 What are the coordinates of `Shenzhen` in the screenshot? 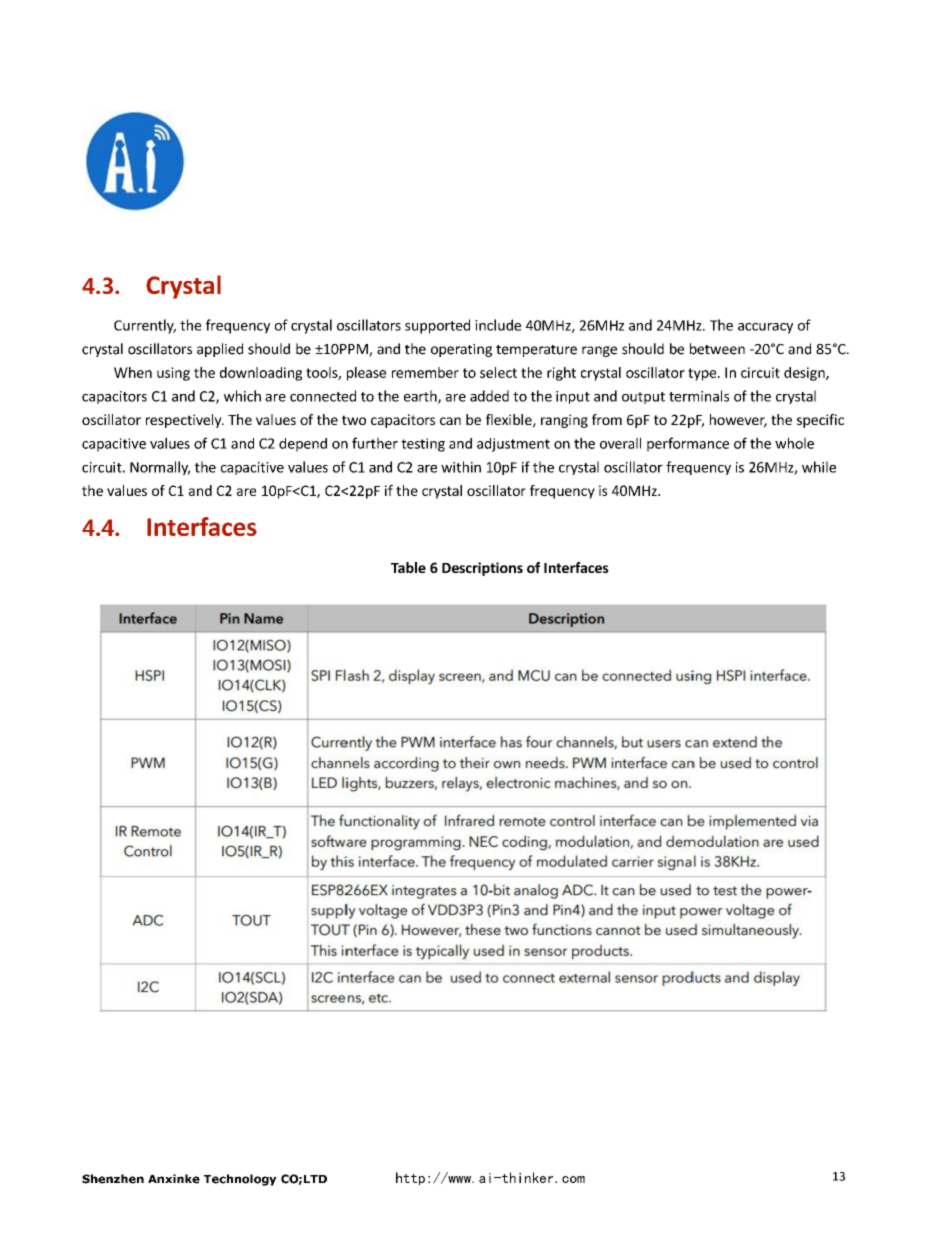 It's located at (113, 1179).
